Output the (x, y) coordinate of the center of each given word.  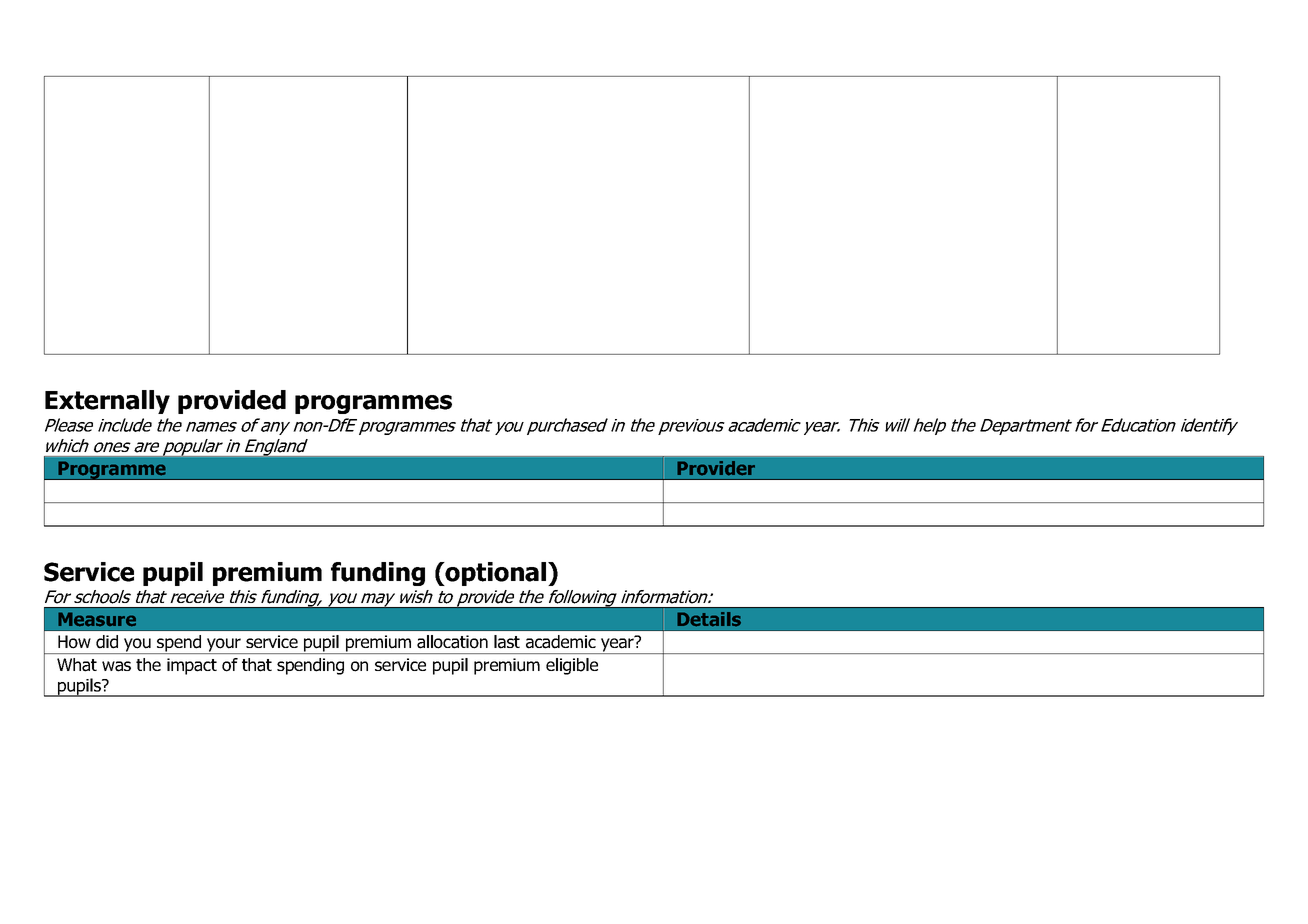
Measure (97, 619)
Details (709, 619)
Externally (107, 402)
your (224, 646)
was (116, 666)
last (507, 642)
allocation (452, 642)
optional (496, 574)
